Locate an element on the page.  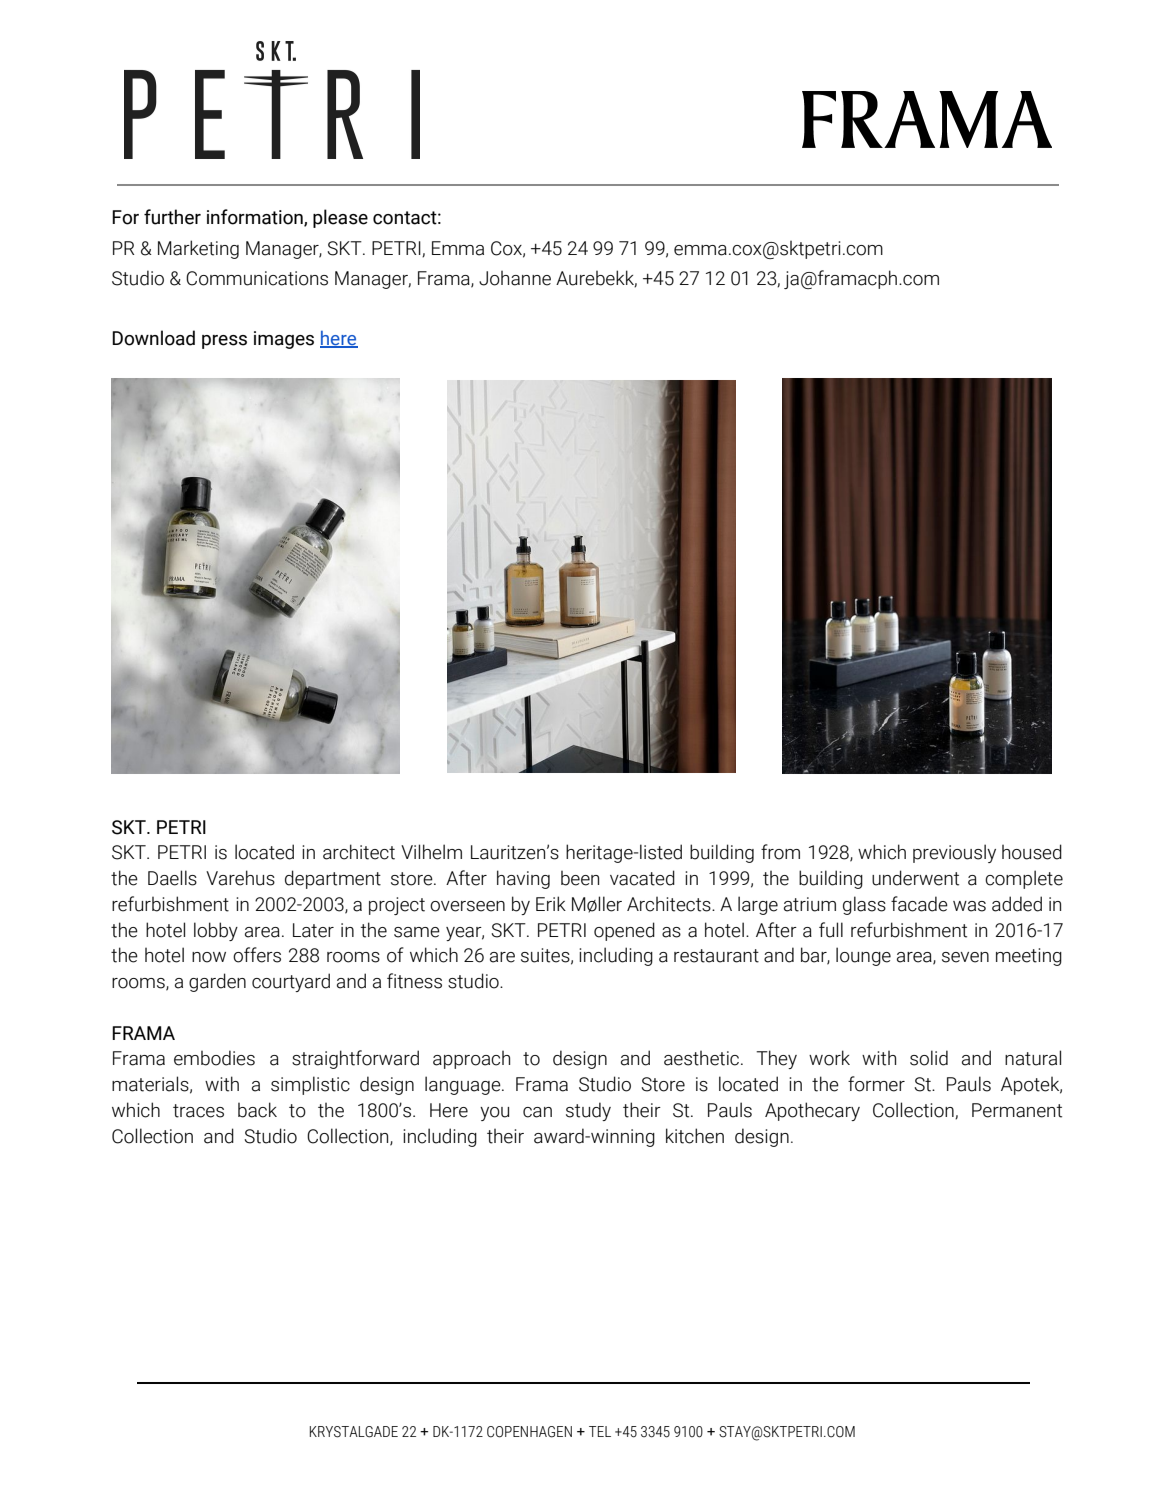
Permanent is located at coordinates (1017, 1110).
